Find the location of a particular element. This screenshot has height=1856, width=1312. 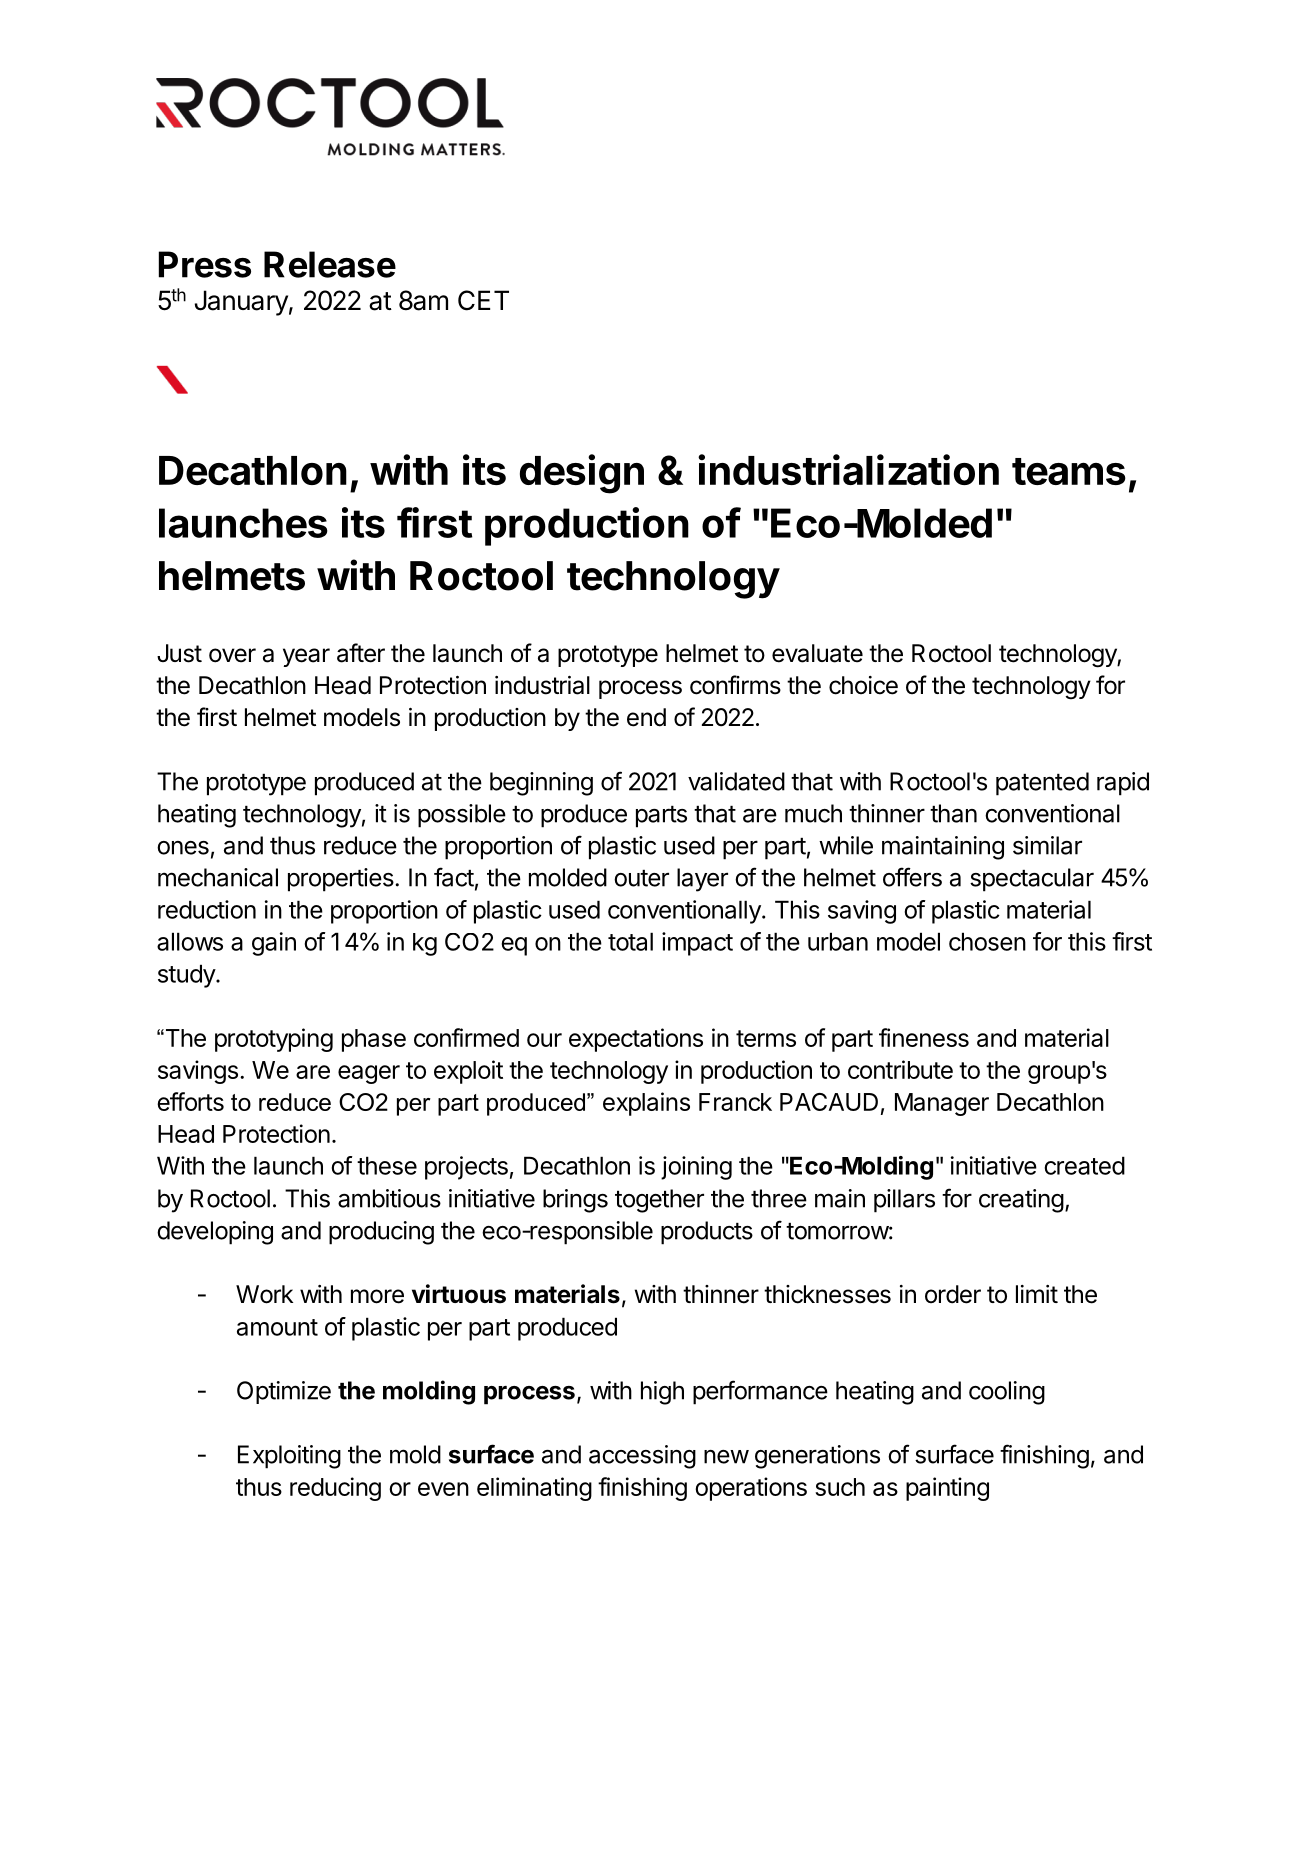

these is located at coordinates (387, 1165).
